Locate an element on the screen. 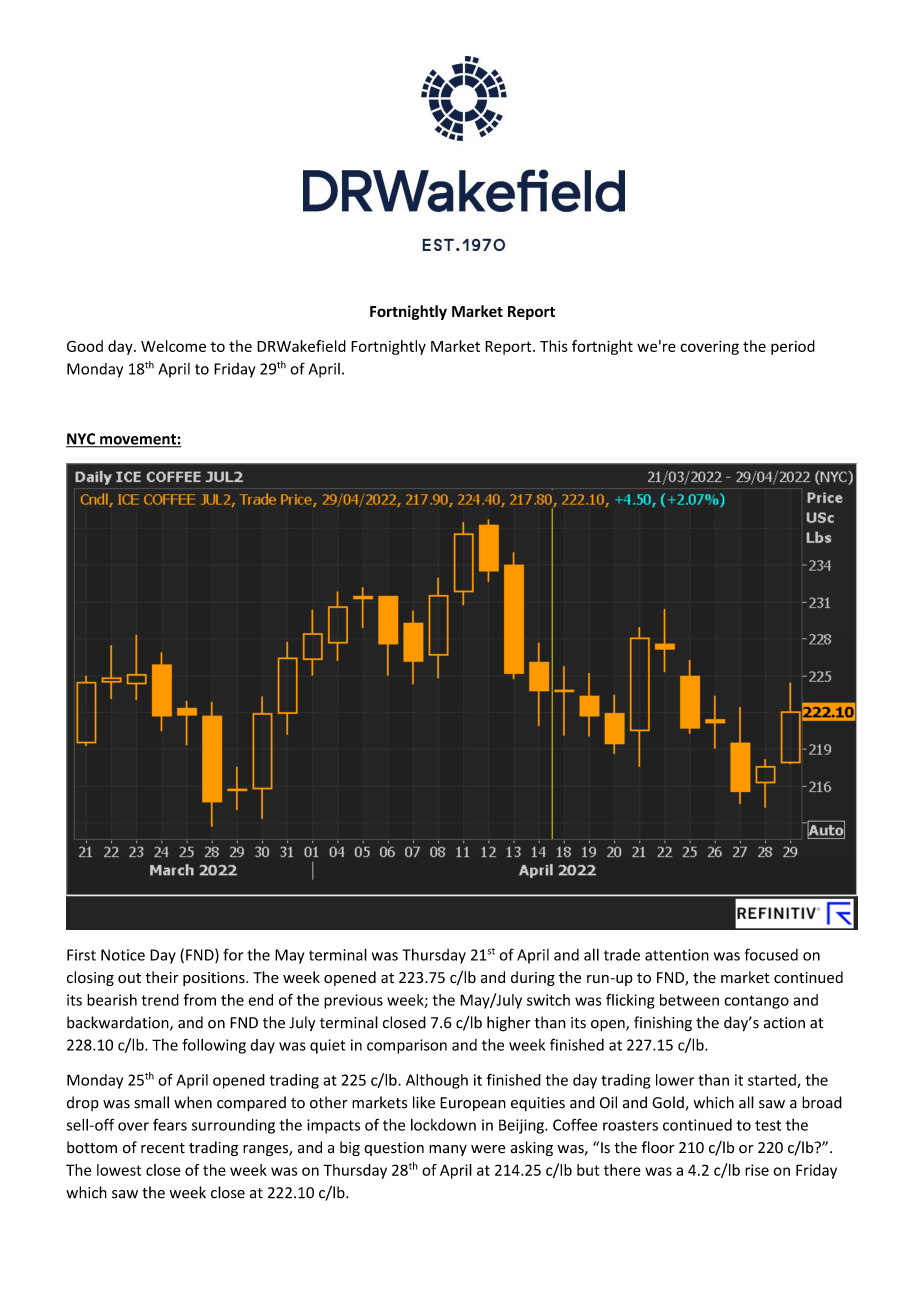 This screenshot has height=1308, width=924. This is located at coordinates (554, 346).
